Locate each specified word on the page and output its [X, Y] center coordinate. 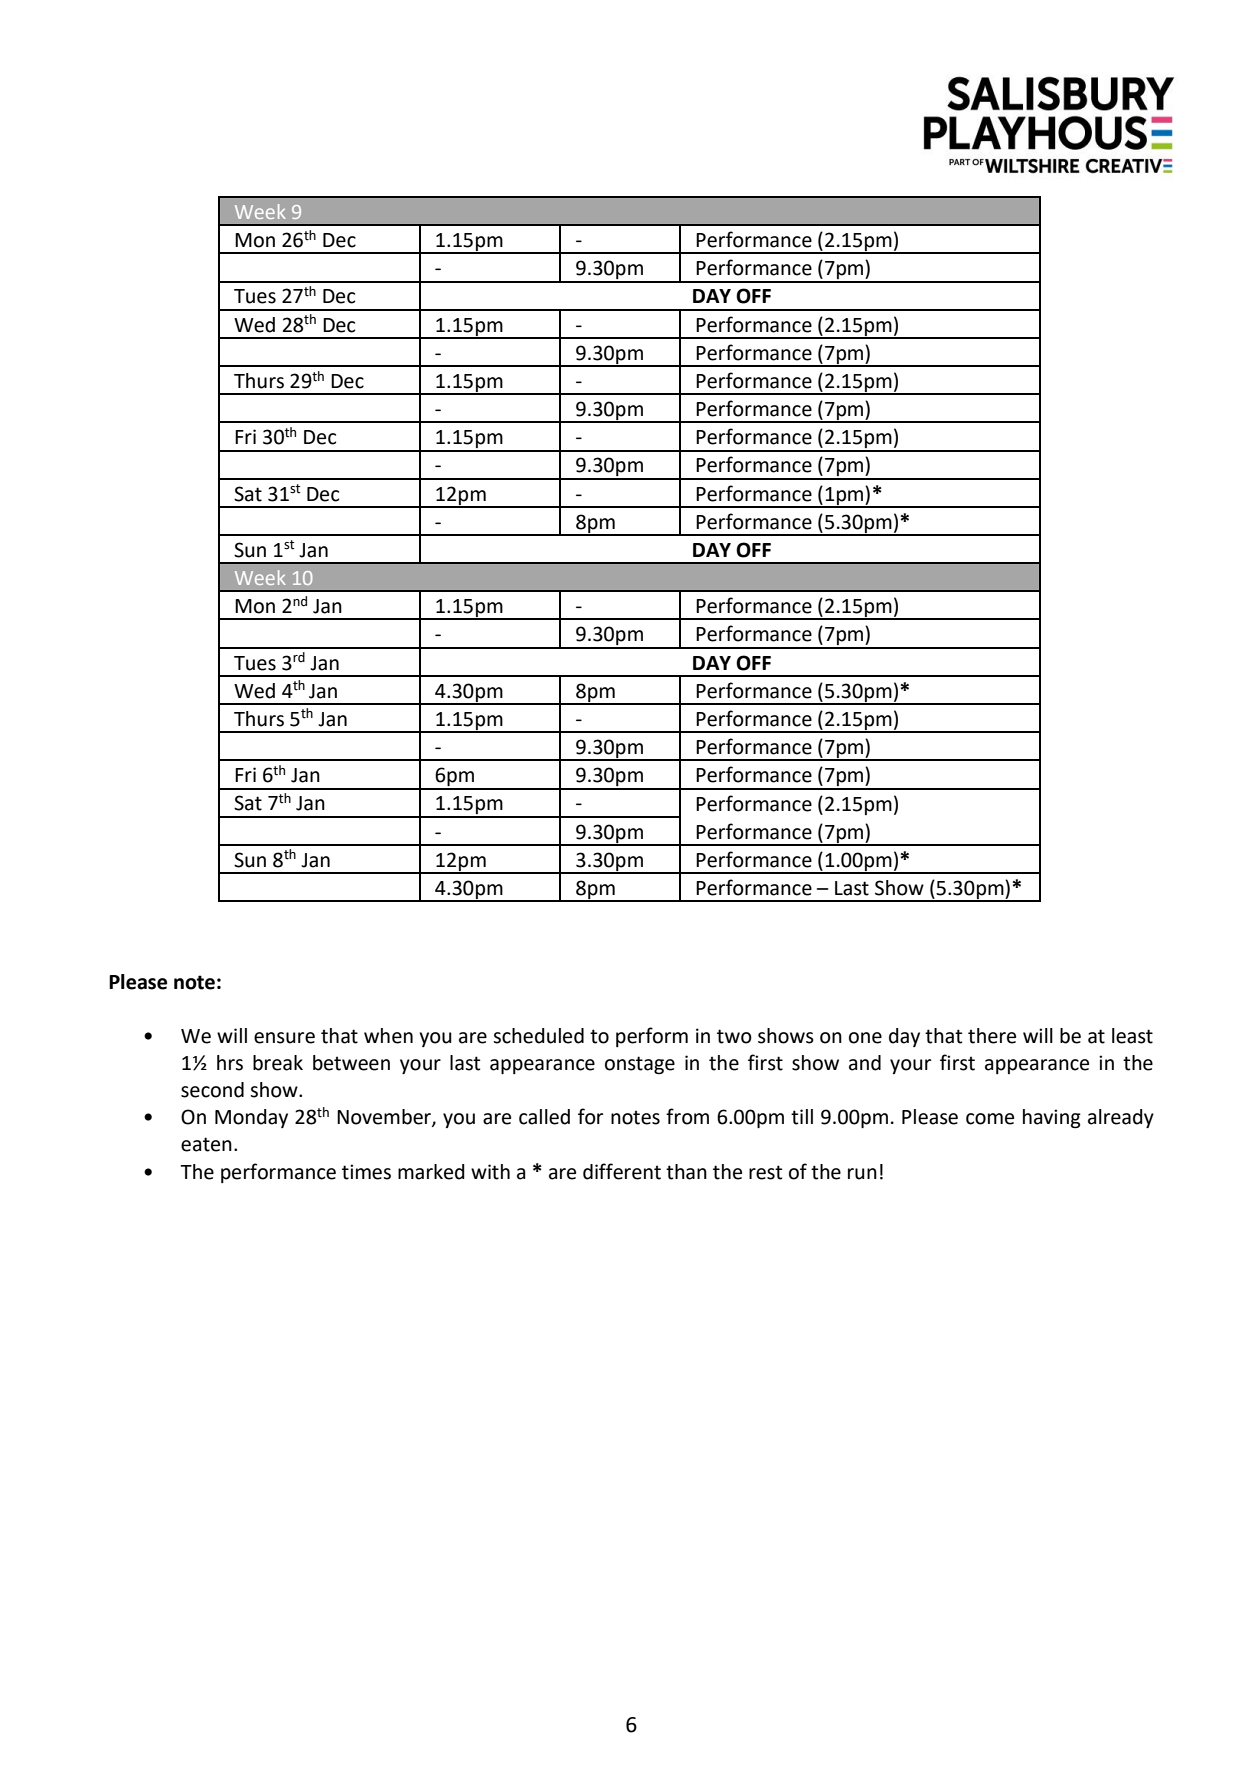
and [865, 1063]
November [385, 1118]
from [687, 1116]
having [1052, 1119]
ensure [284, 1038]
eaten [206, 1144]
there [992, 1036]
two [734, 1036]
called [544, 1117]
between [351, 1063]
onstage [640, 1065]
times [366, 1172]
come [990, 1119]
